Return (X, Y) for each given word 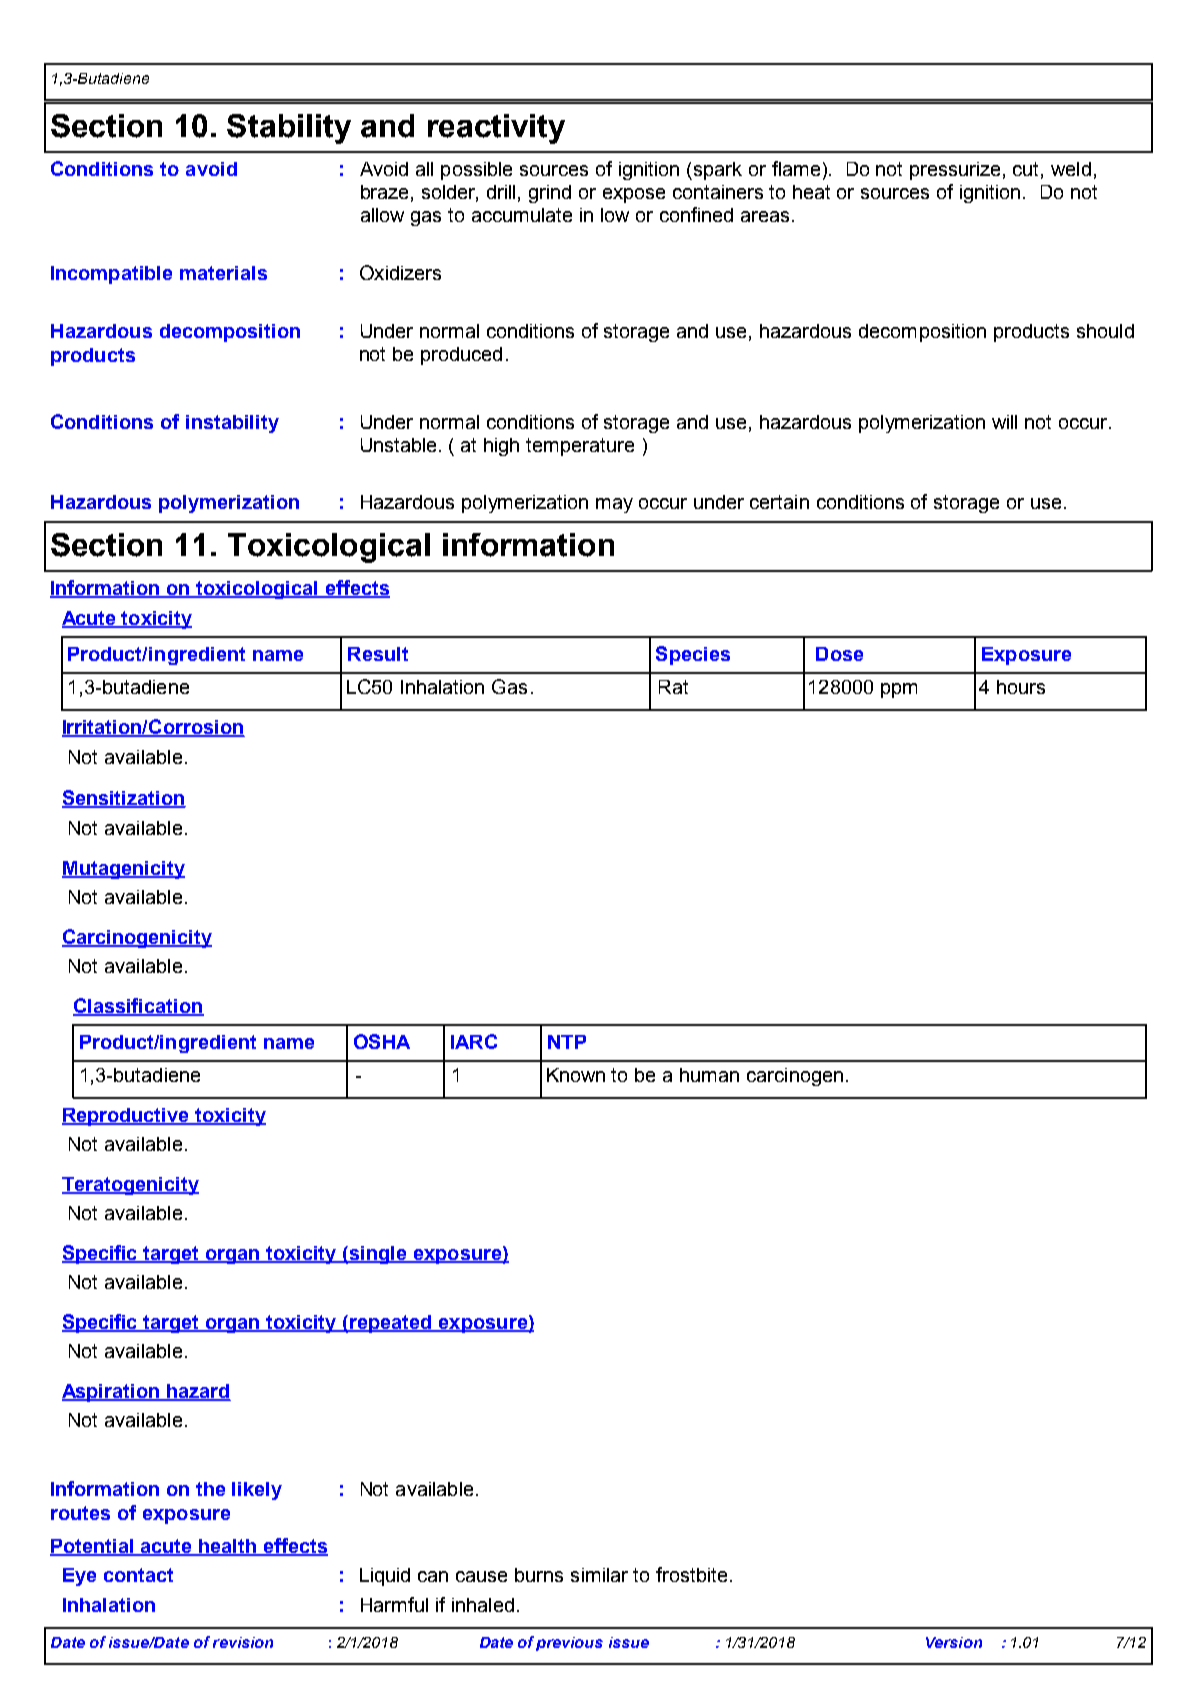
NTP (567, 1042)
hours (1021, 687)
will (1004, 422)
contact (138, 1575)
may (614, 505)
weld (1071, 169)
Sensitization (124, 798)
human (709, 1075)
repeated (391, 1324)
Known (576, 1075)
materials (223, 273)
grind (550, 194)
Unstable (398, 445)
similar (599, 1575)
